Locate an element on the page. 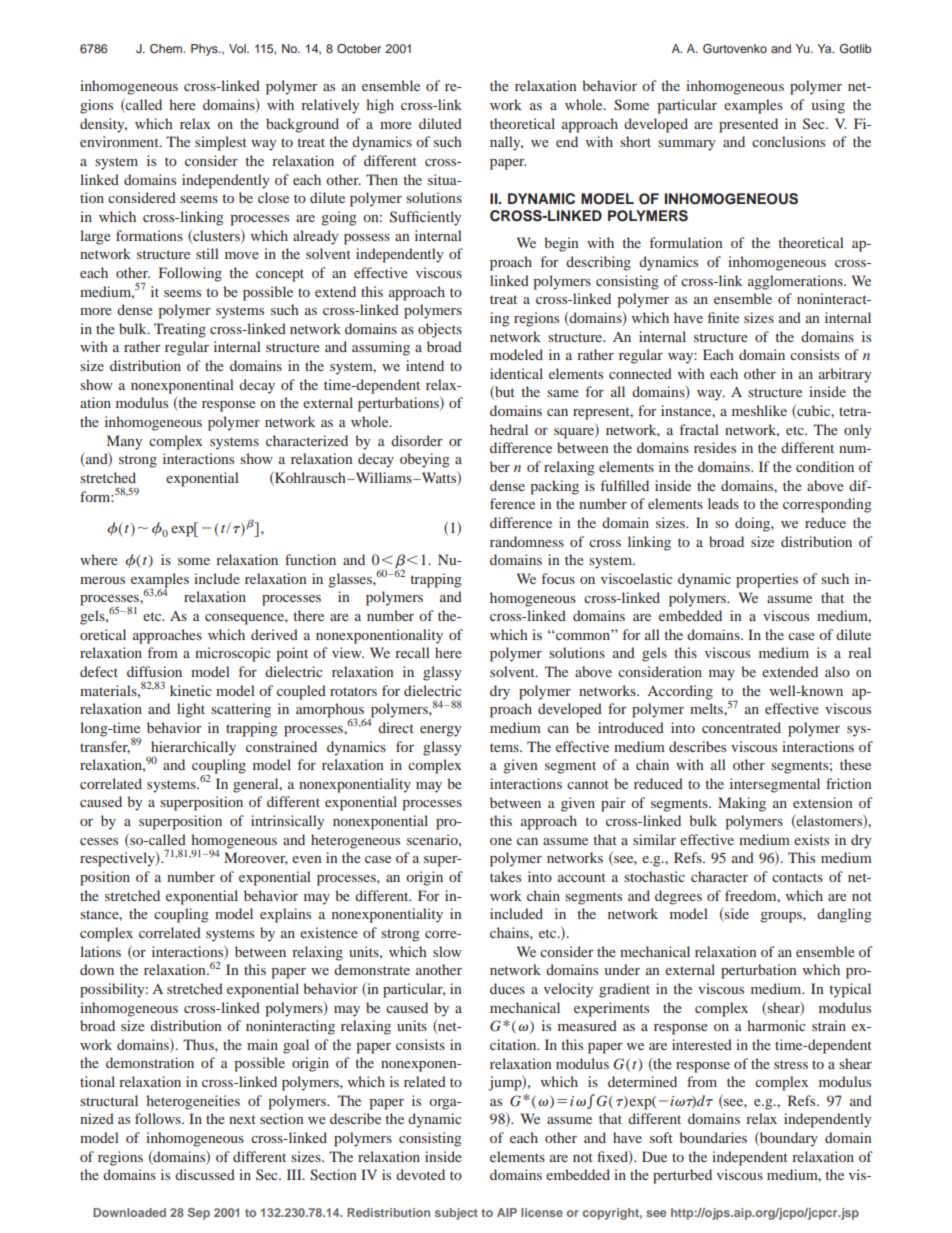  explains is located at coordinates (285, 915).
